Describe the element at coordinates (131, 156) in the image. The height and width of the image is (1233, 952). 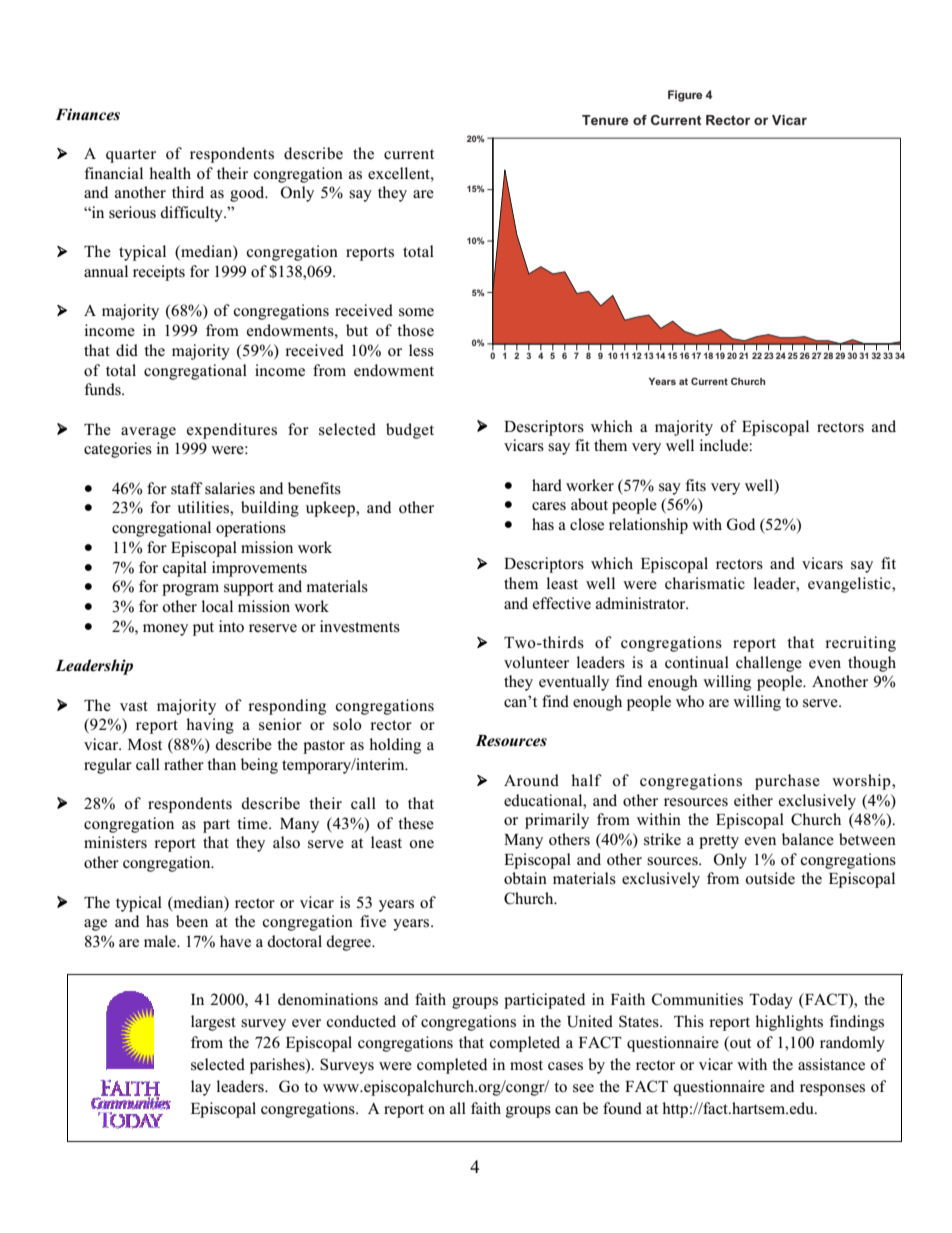
I see `quarter` at that location.
